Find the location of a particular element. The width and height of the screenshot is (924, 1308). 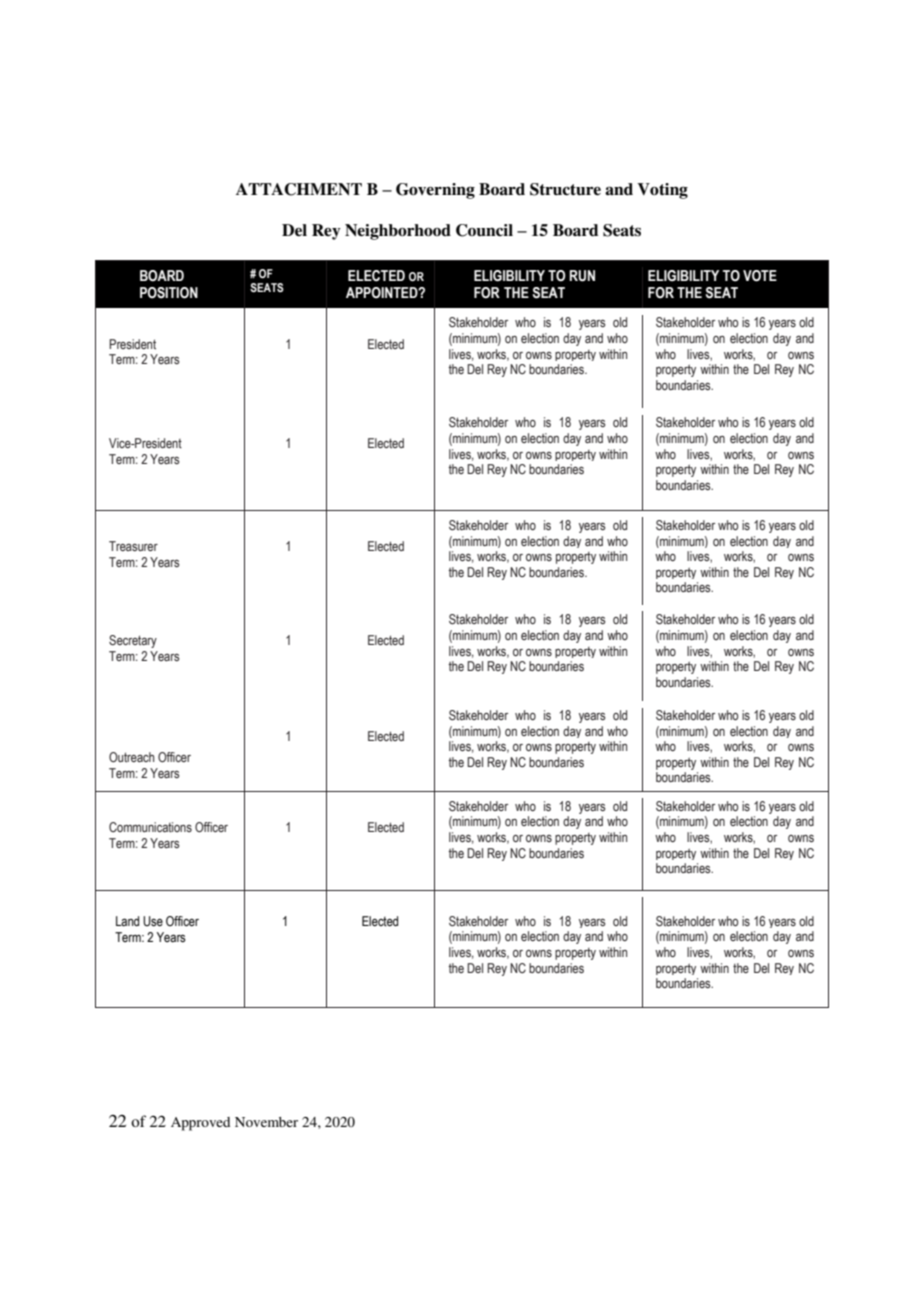

RUN is located at coordinates (582, 276).
